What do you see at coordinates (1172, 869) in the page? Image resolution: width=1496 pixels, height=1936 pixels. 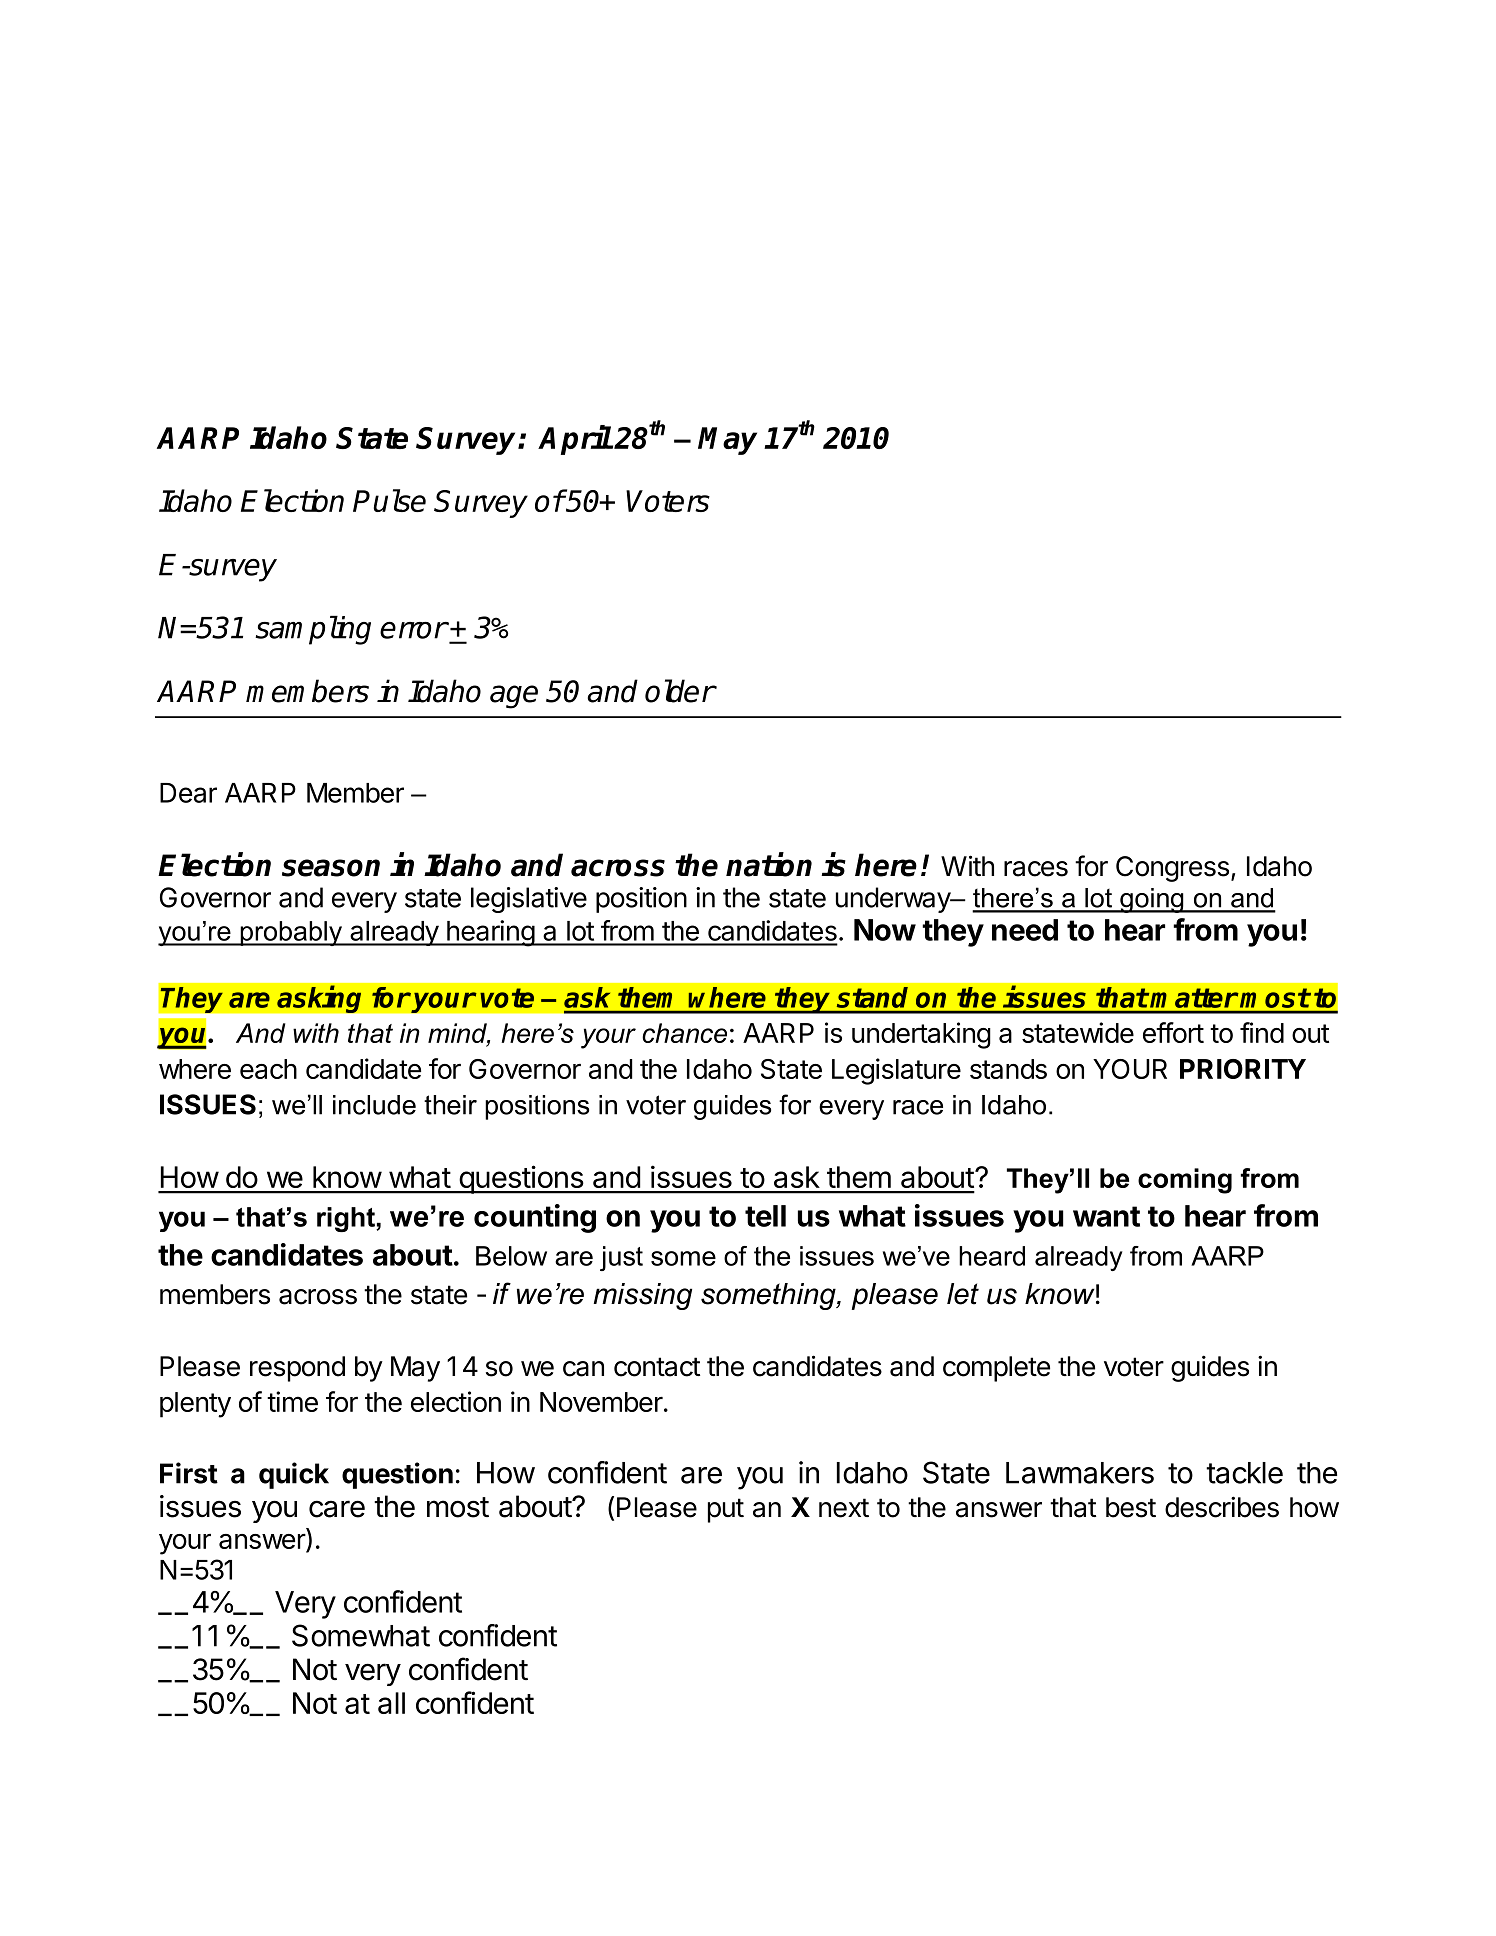 I see `Congress` at bounding box center [1172, 869].
